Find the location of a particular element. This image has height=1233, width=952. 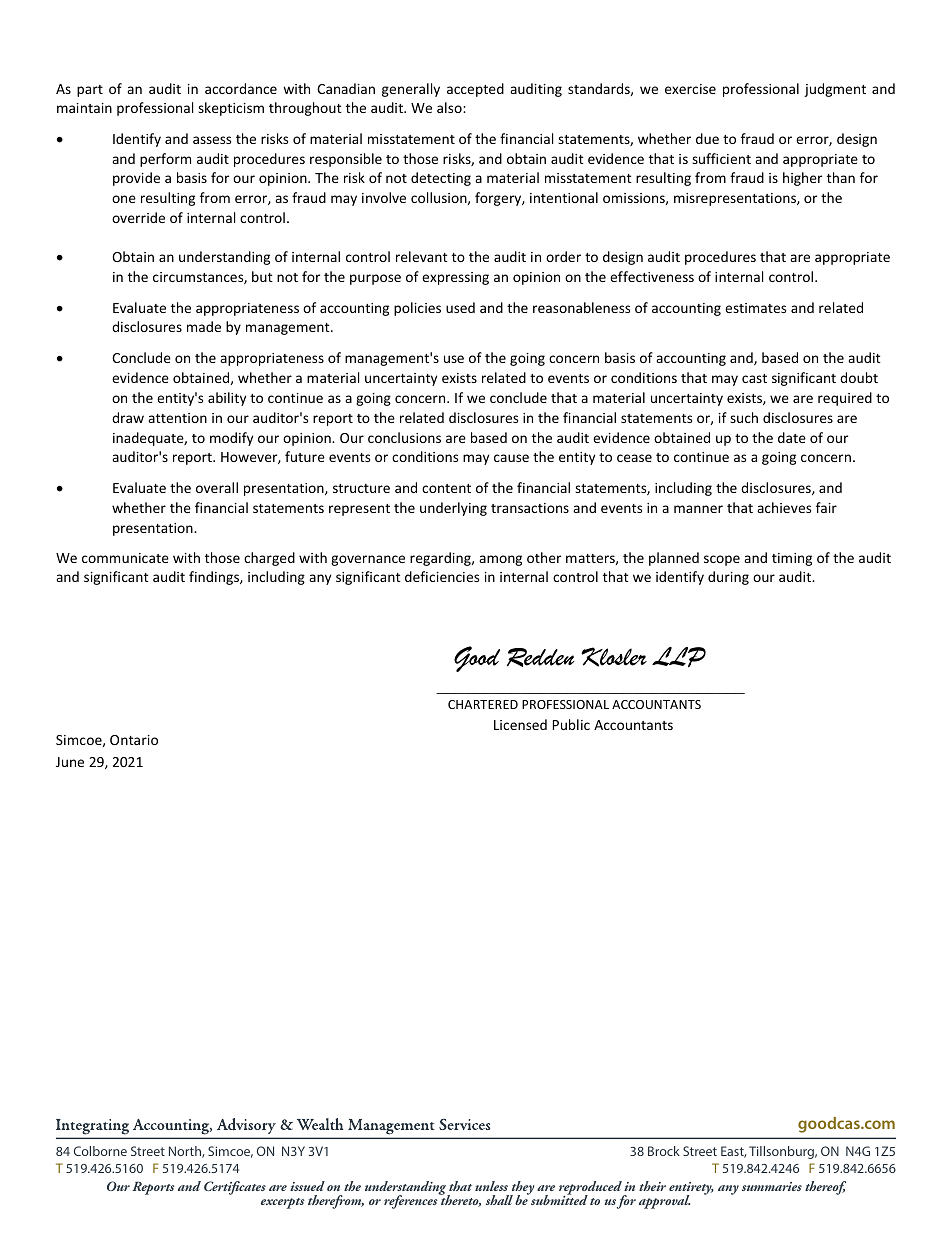

Licensed is located at coordinates (520, 724).
